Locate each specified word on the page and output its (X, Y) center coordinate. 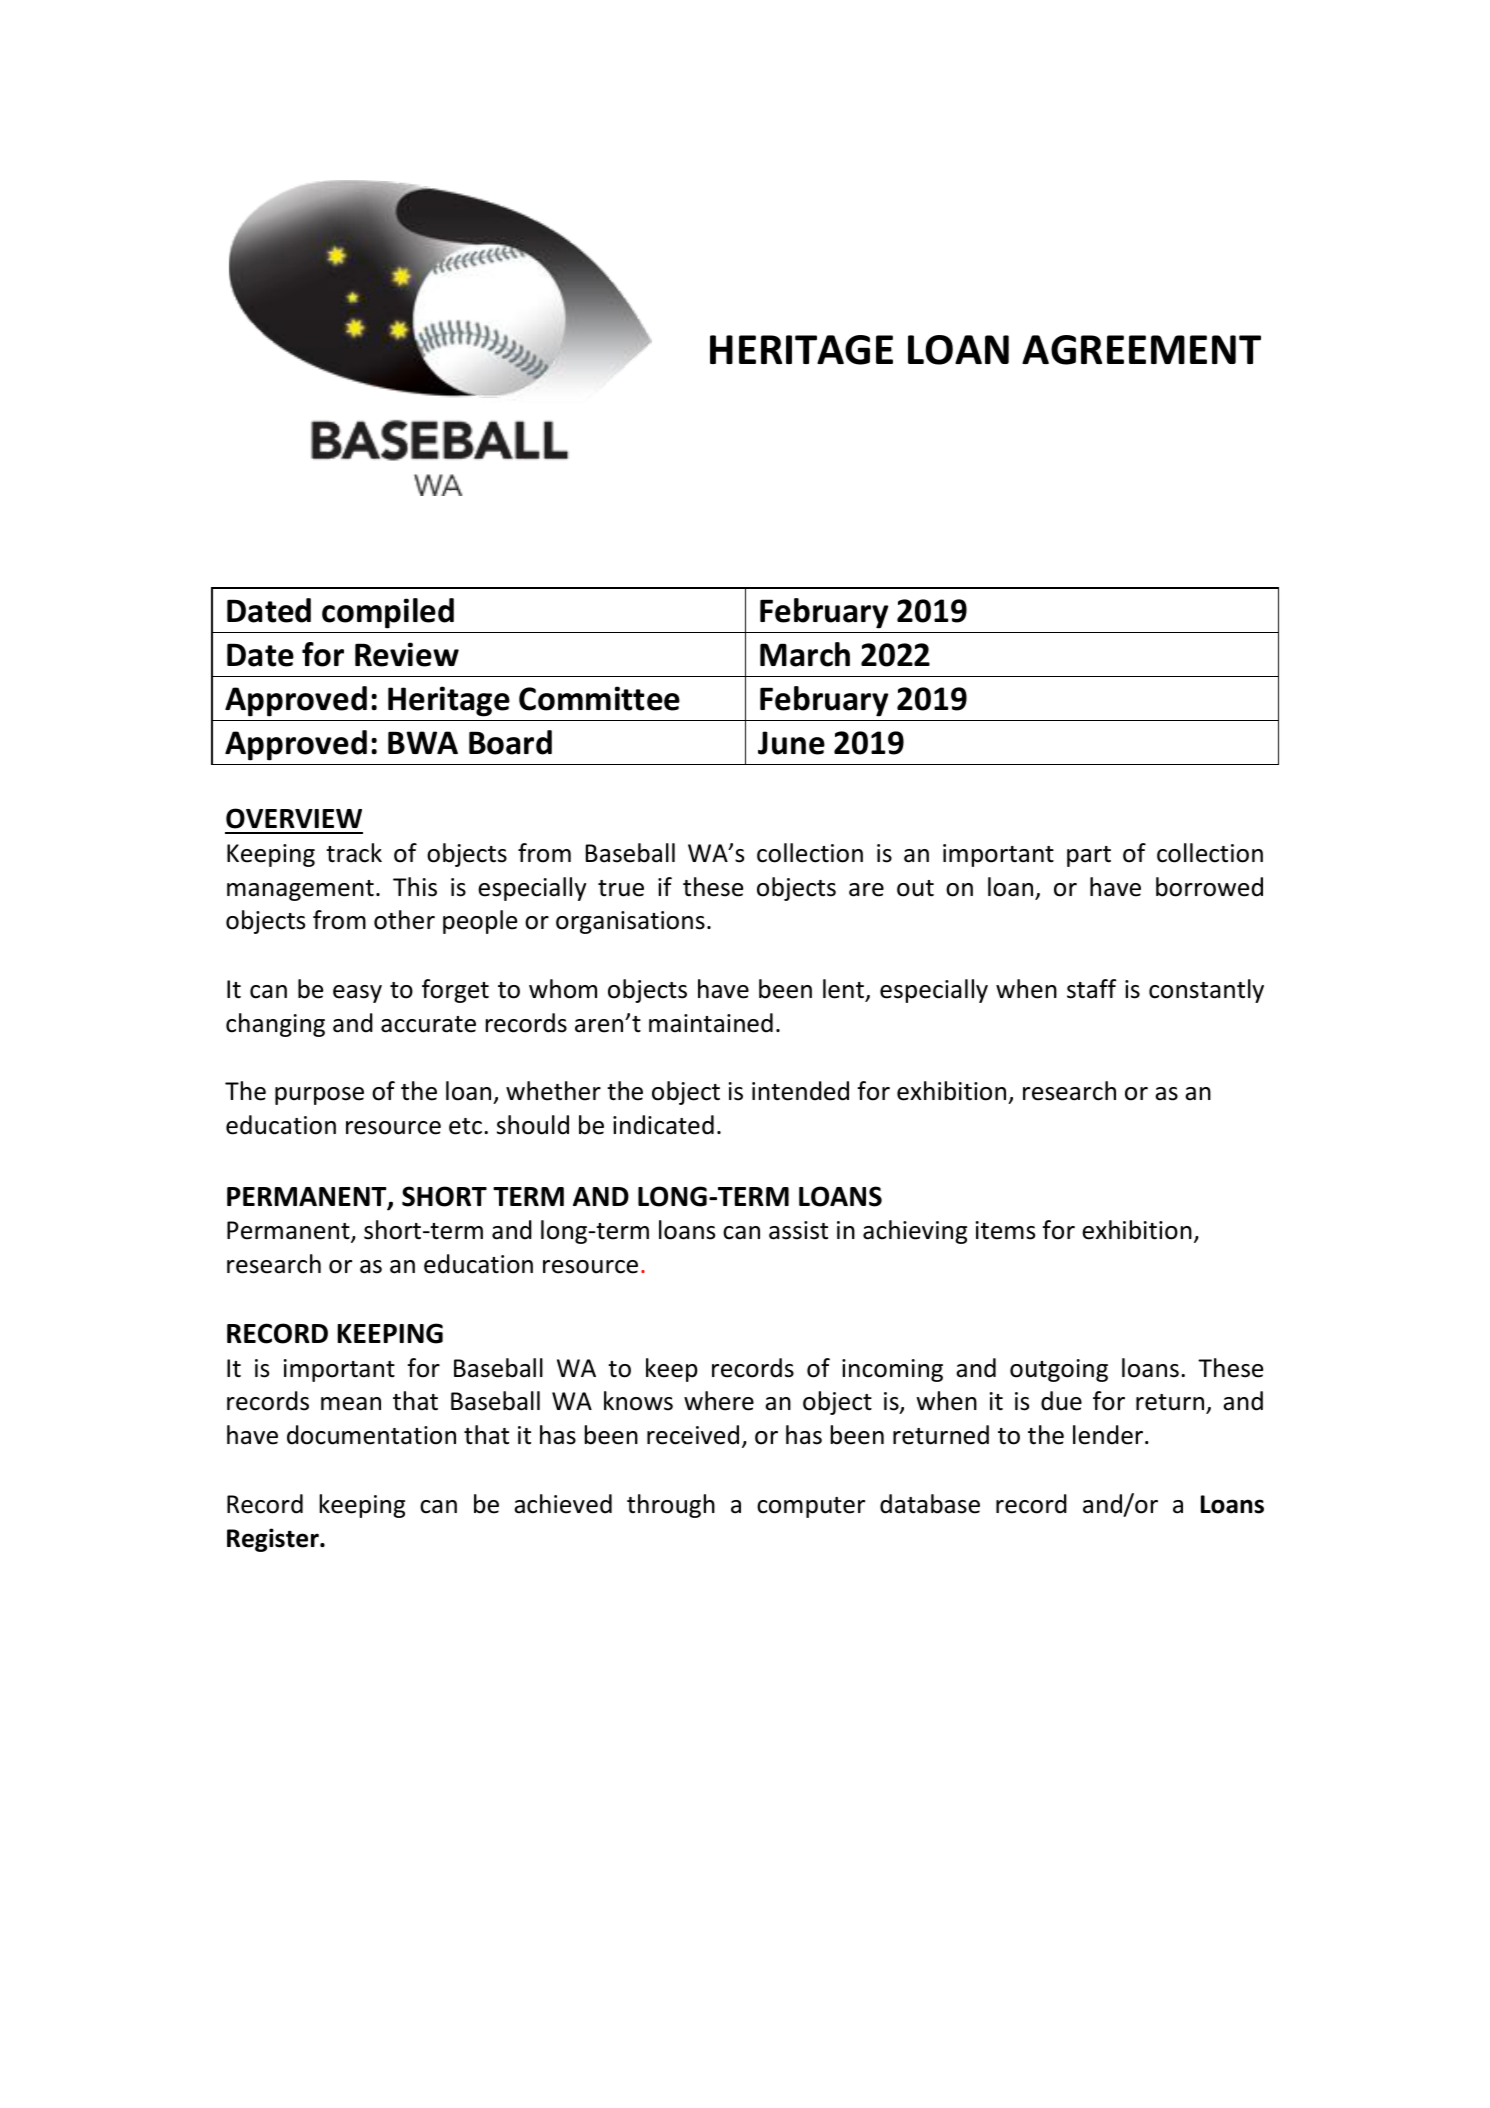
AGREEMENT (1141, 350)
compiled (388, 613)
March (805, 654)
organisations (630, 922)
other (404, 920)
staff (1092, 989)
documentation (371, 1435)
